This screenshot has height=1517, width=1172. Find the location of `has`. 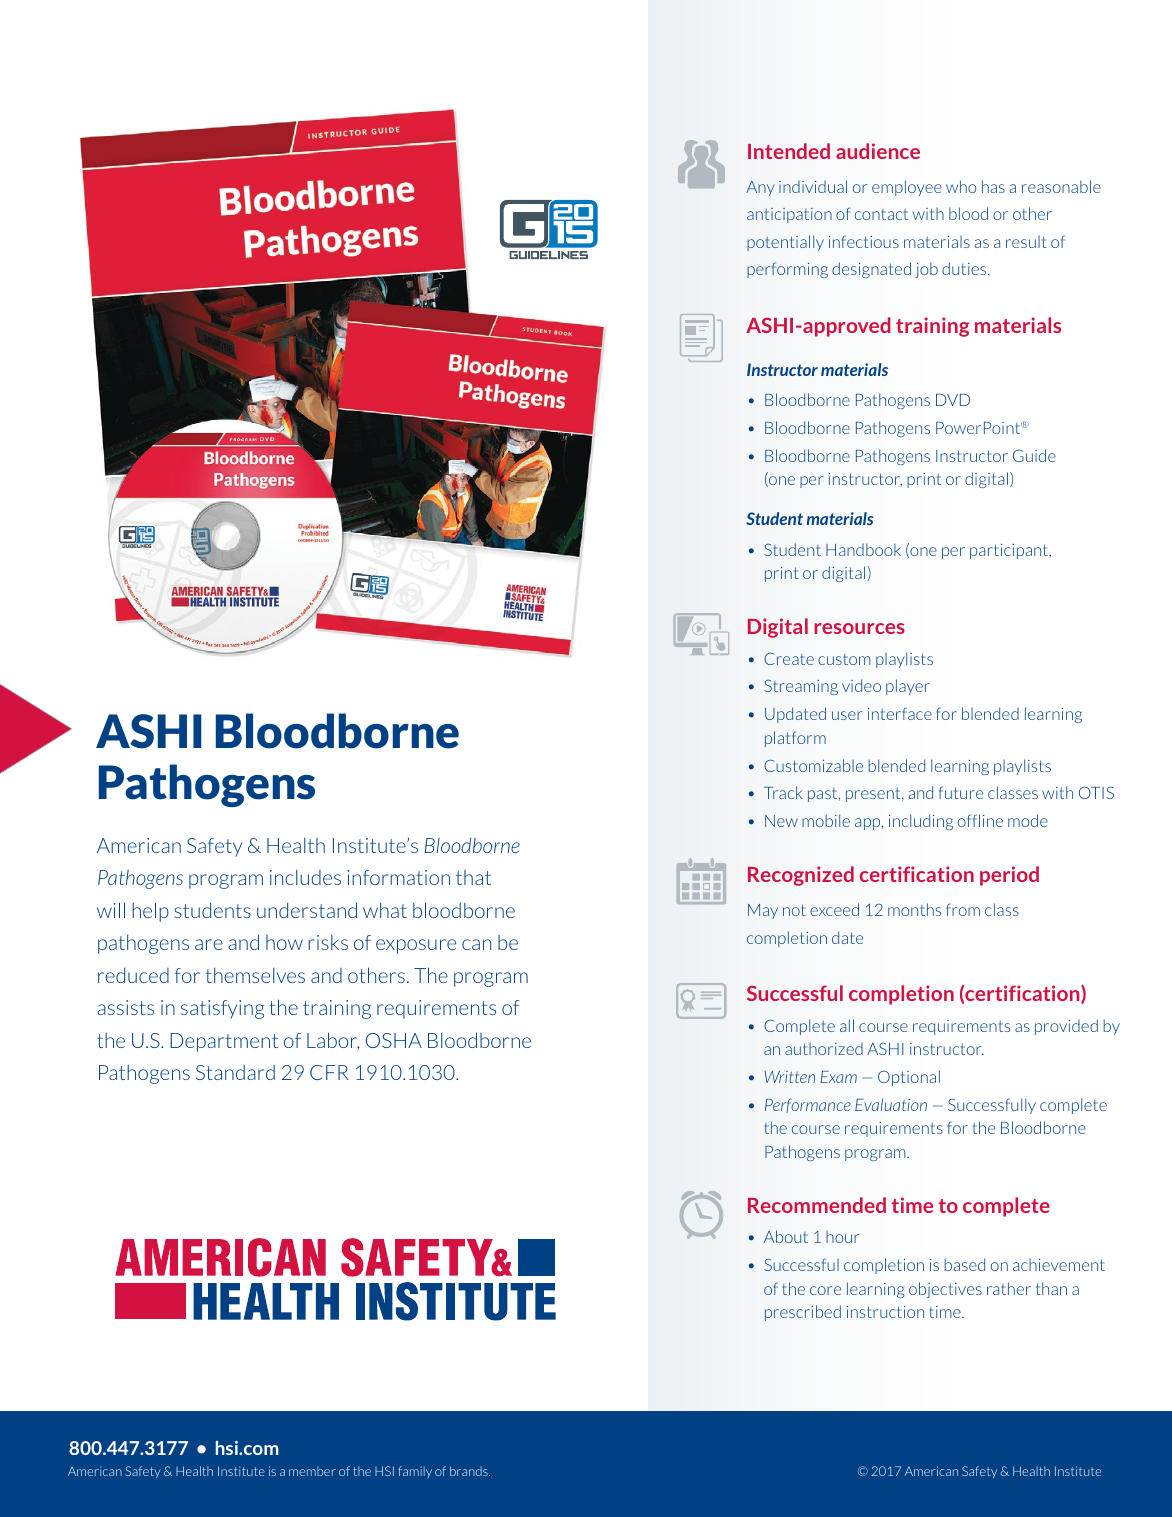

has is located at coordinates (993, 186).
